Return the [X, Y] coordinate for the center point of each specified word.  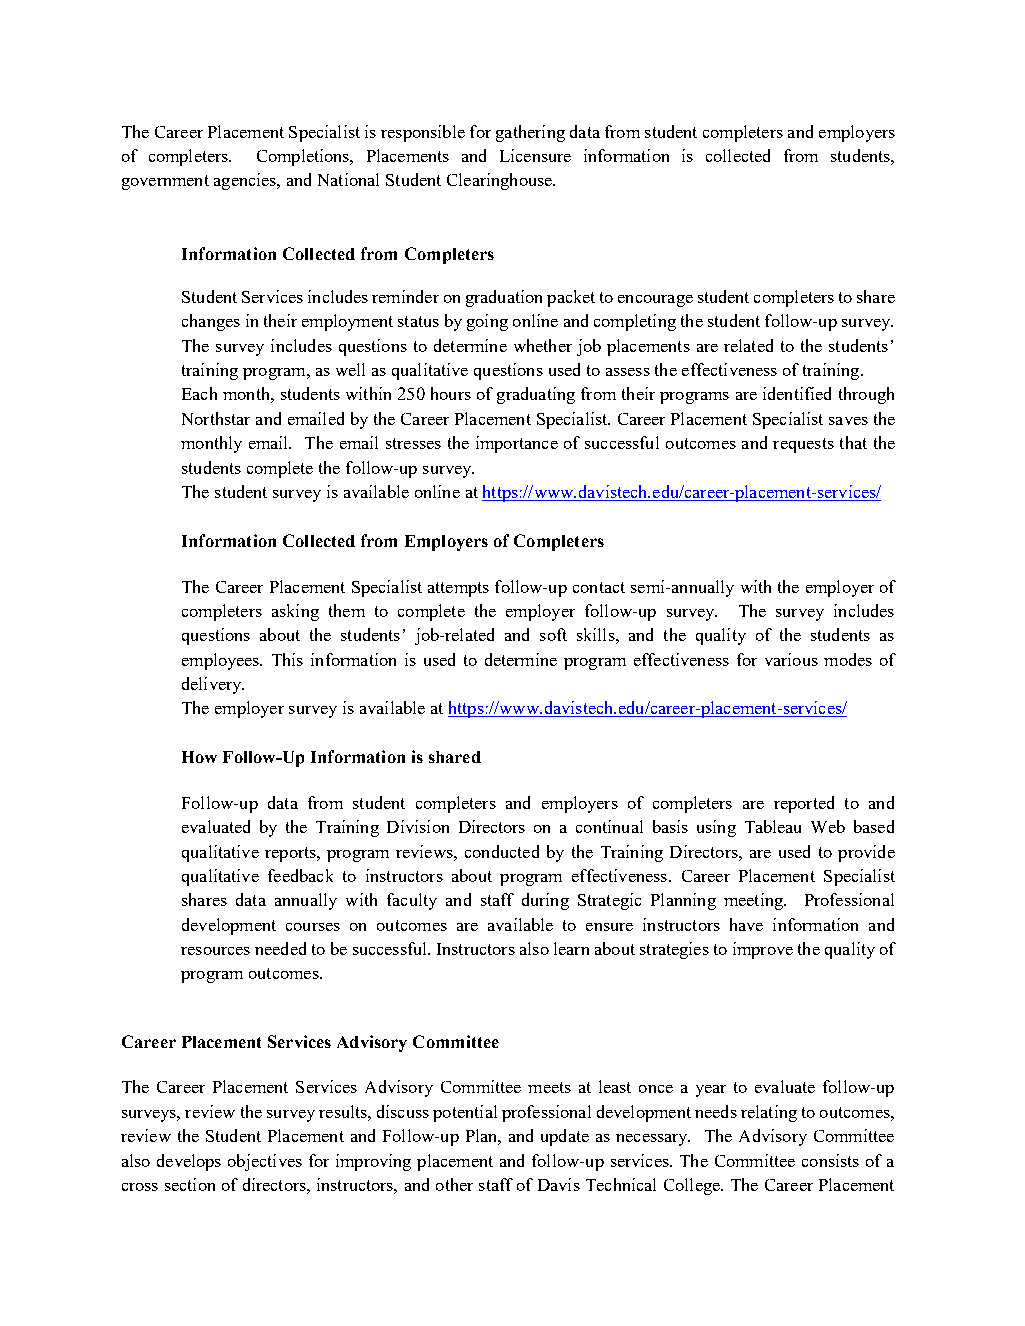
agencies [246, 181]
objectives [265, 1162]
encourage [655, 301]
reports [291, 854]
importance [517, 444]
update [565, 1137]
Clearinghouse [500, 181]
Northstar [216, 418]
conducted [502, 851]
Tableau [773, 826]
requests [803, 445]
